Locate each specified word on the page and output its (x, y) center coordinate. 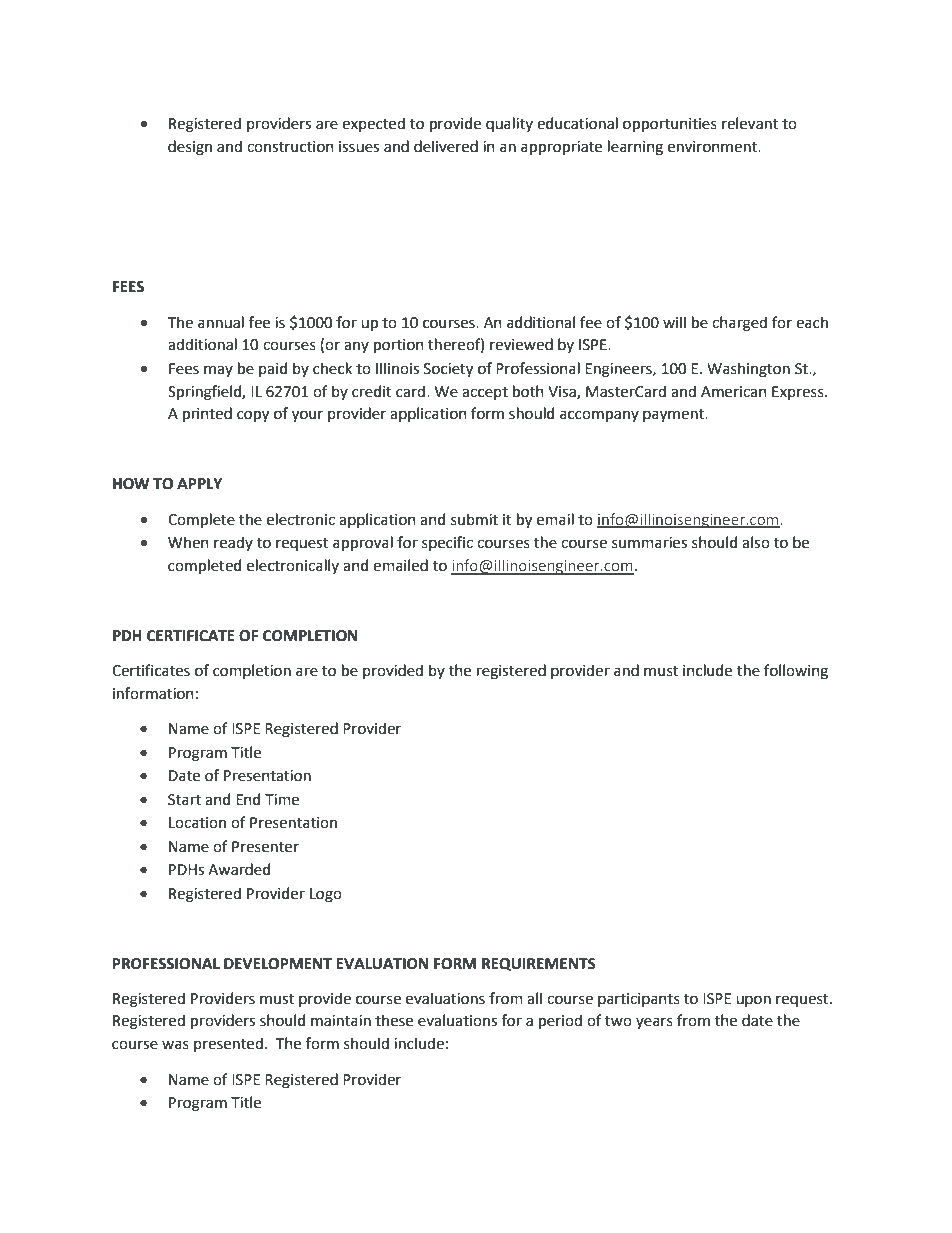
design (190, 148)
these (394, 1020)
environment (713, 147)
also (756, 542)
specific (447, 543)
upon (753, 1001)
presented (228, 1044)
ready (233, 543)
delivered (446, 146)
